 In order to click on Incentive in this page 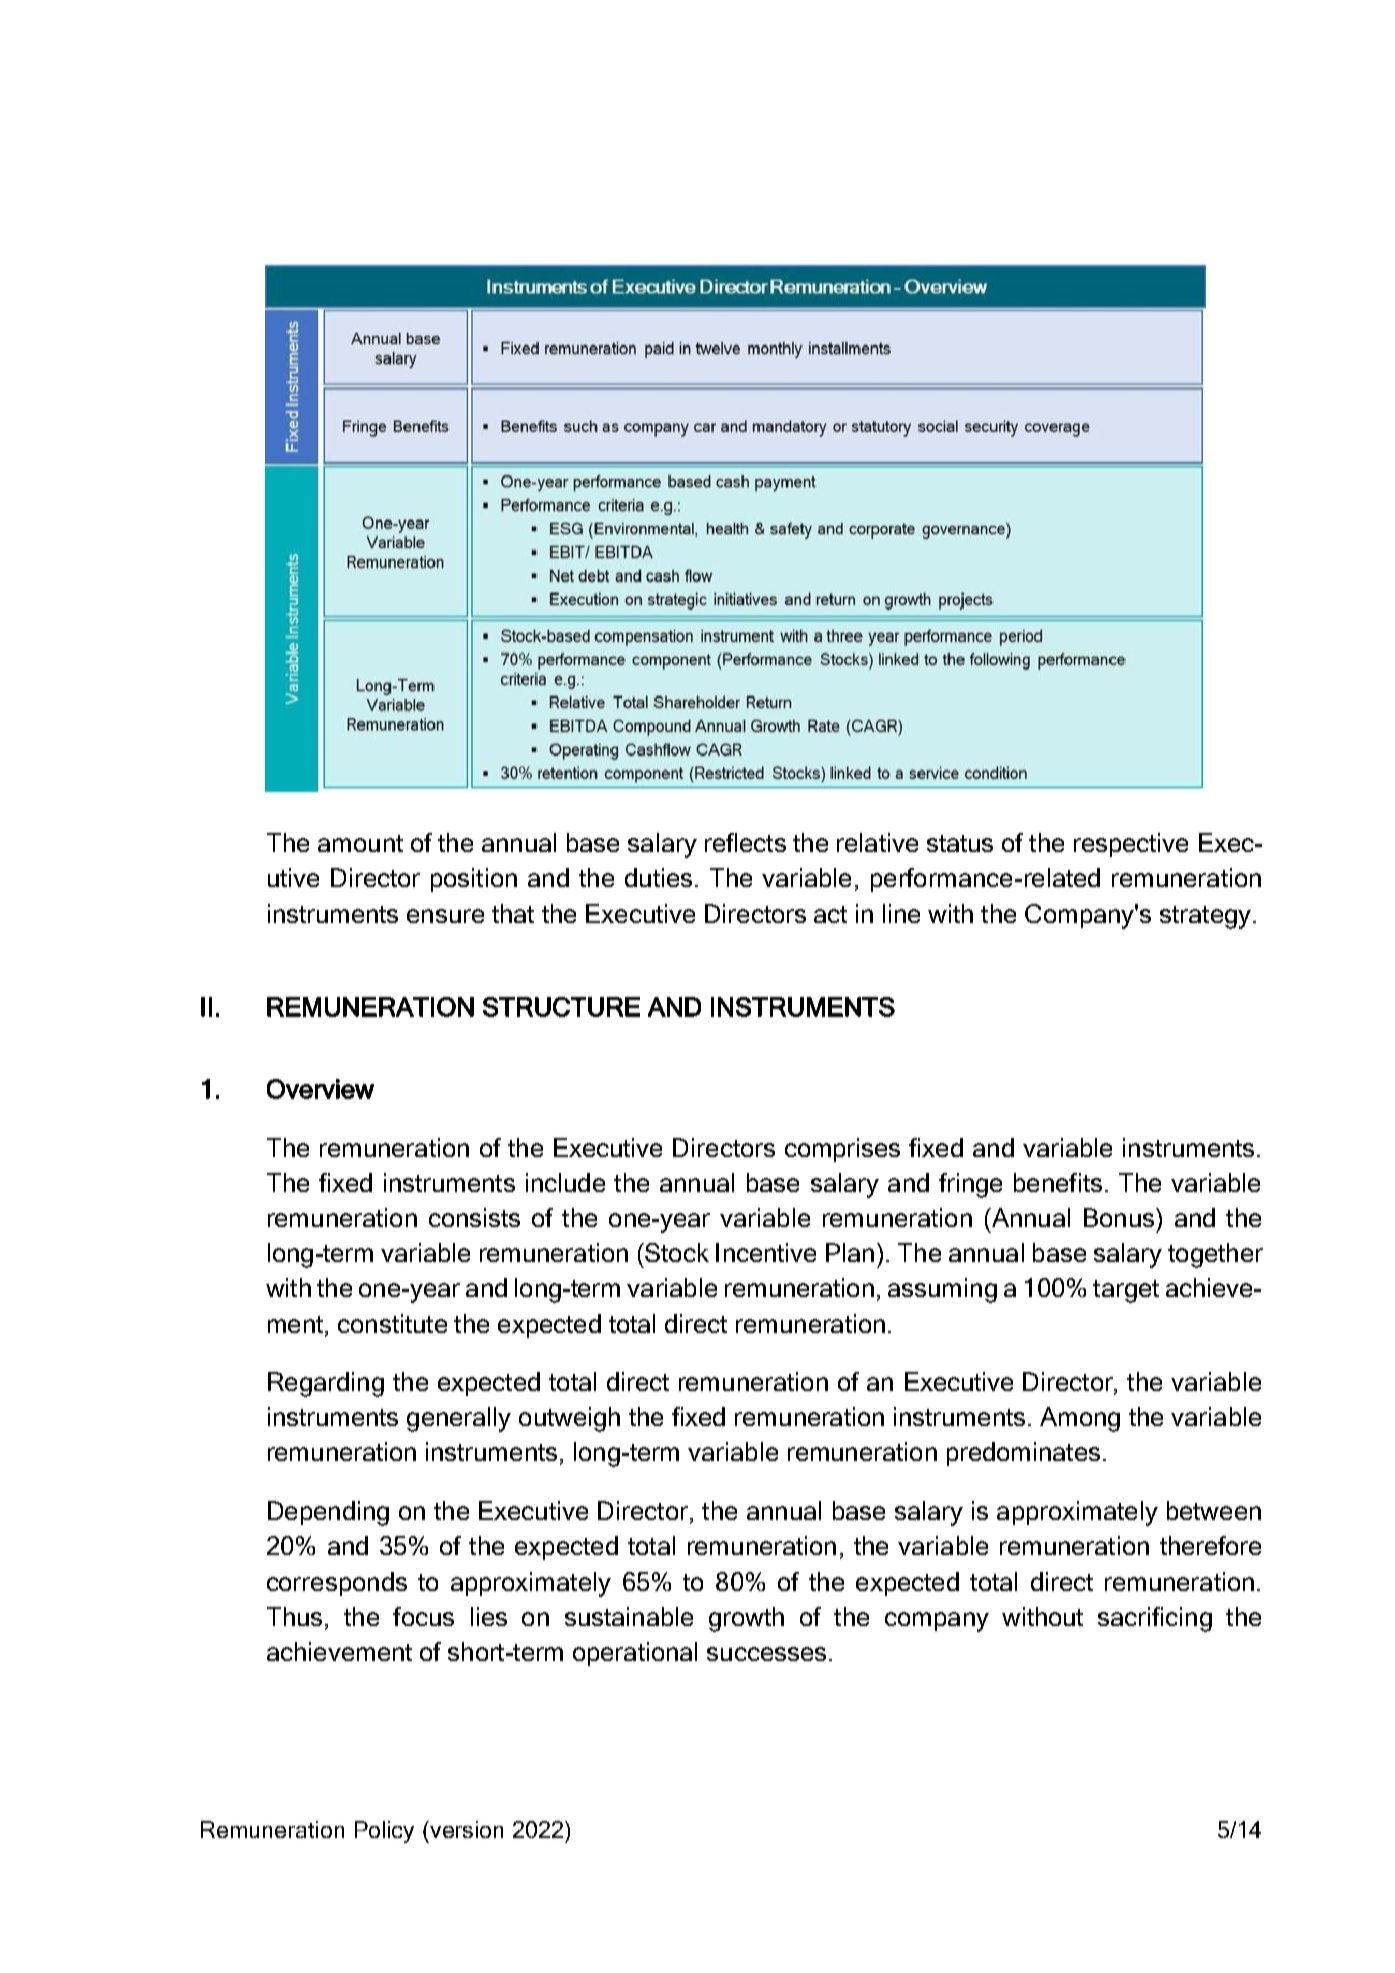, I will do `click(766, 1252)`.
